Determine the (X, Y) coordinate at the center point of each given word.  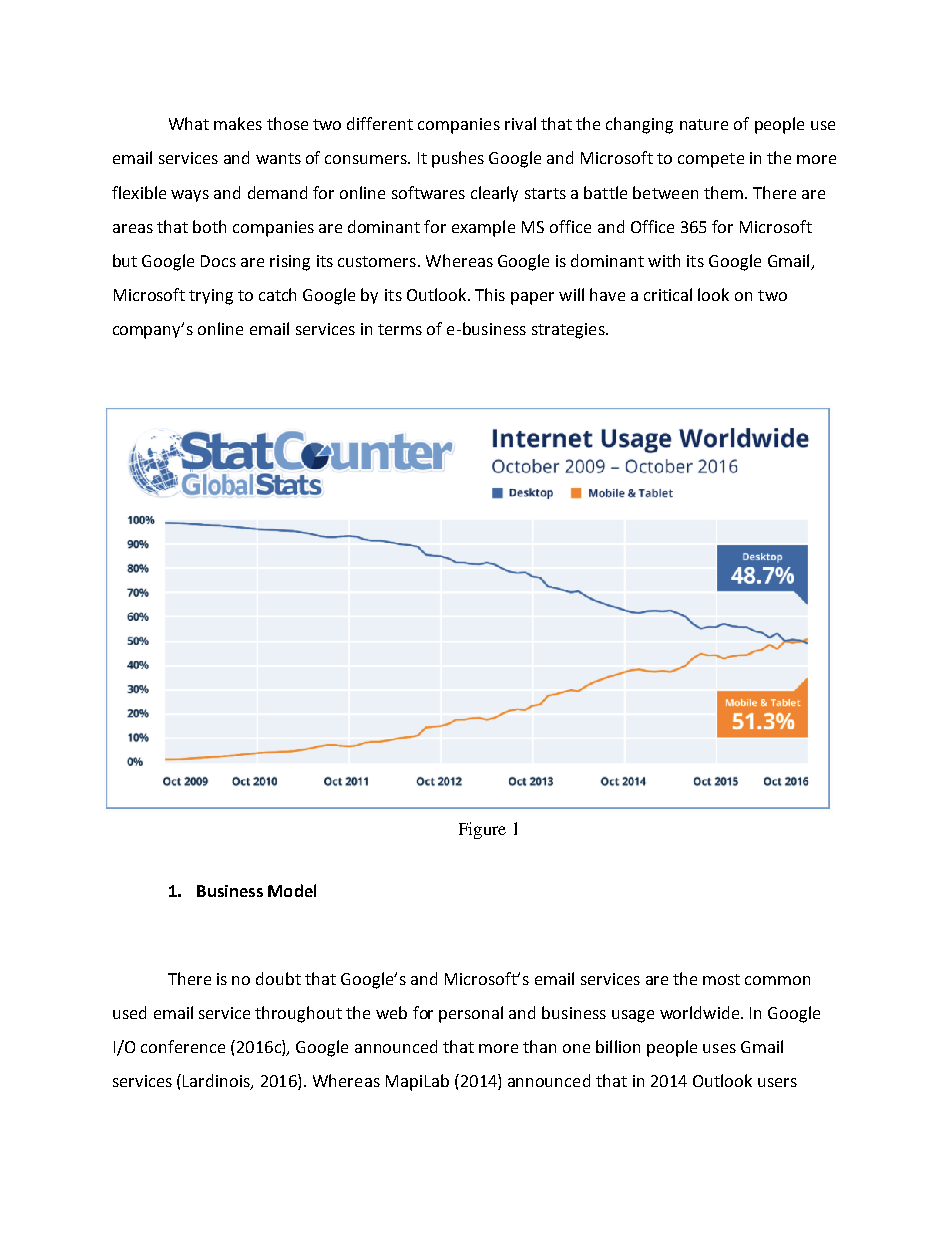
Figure (482, 830)
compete (711, 160)
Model (292, 890)
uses (719, 1048)
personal (471, 1014)
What (189, 123)
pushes (458, 159)
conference (183, 1046)
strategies (569, 331)
